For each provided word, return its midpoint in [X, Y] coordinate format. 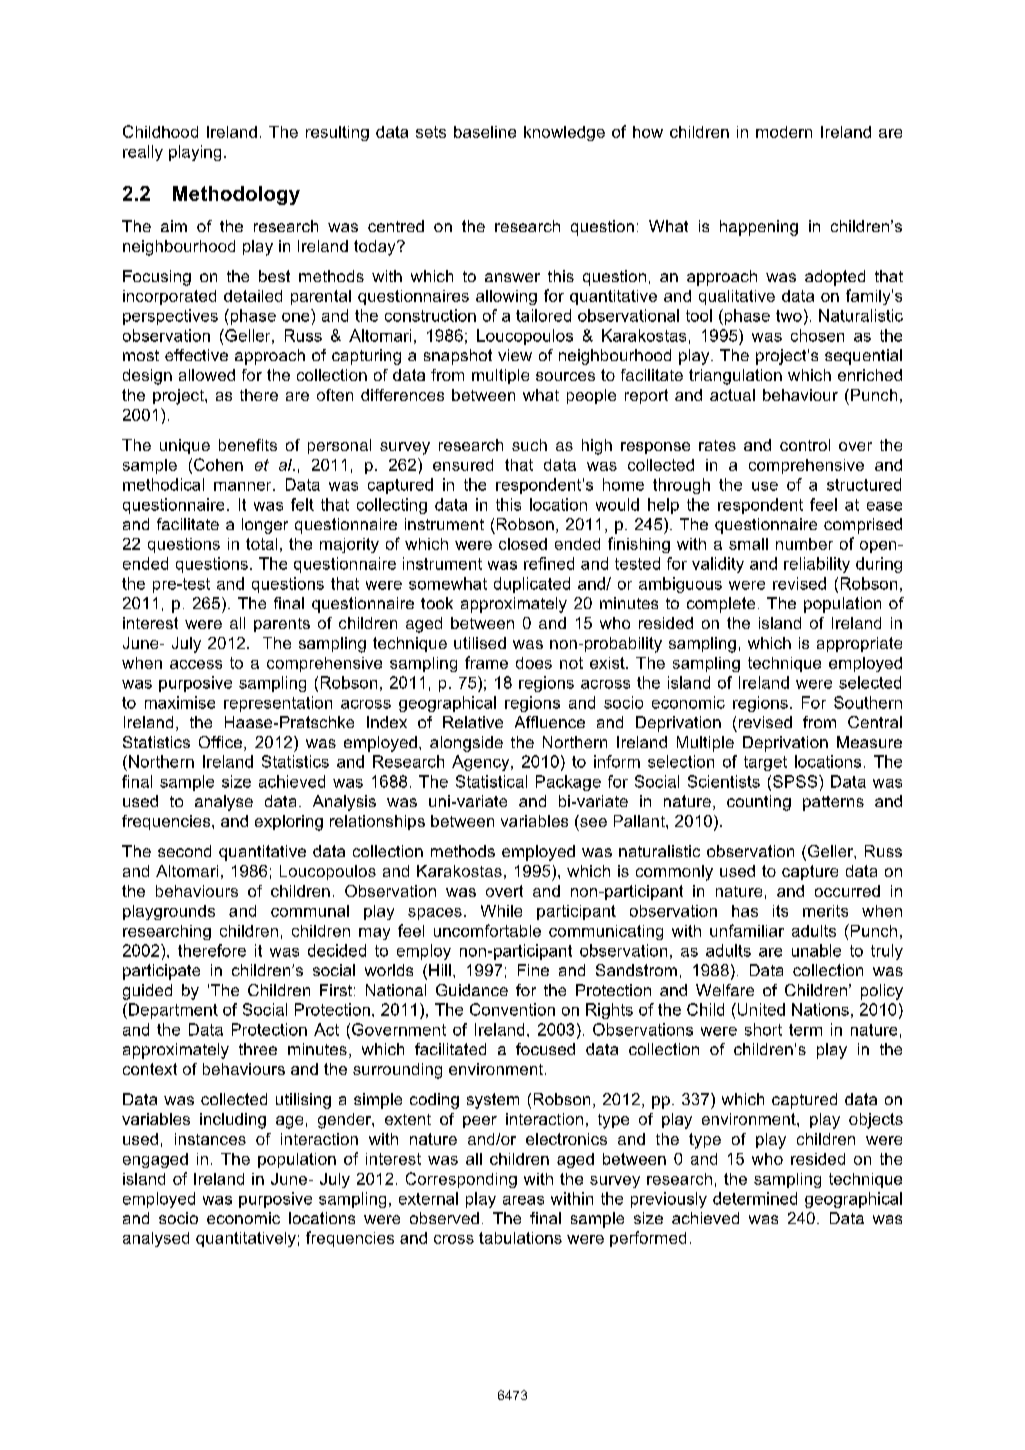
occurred [847, 891]
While [501, 911]
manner [244, 486]
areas [523, 1200]
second [184, 851]
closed [523, 544]
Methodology [236, 195]
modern [784, 132]
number [804, 544]
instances [210, 1139]
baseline [485, 132]
